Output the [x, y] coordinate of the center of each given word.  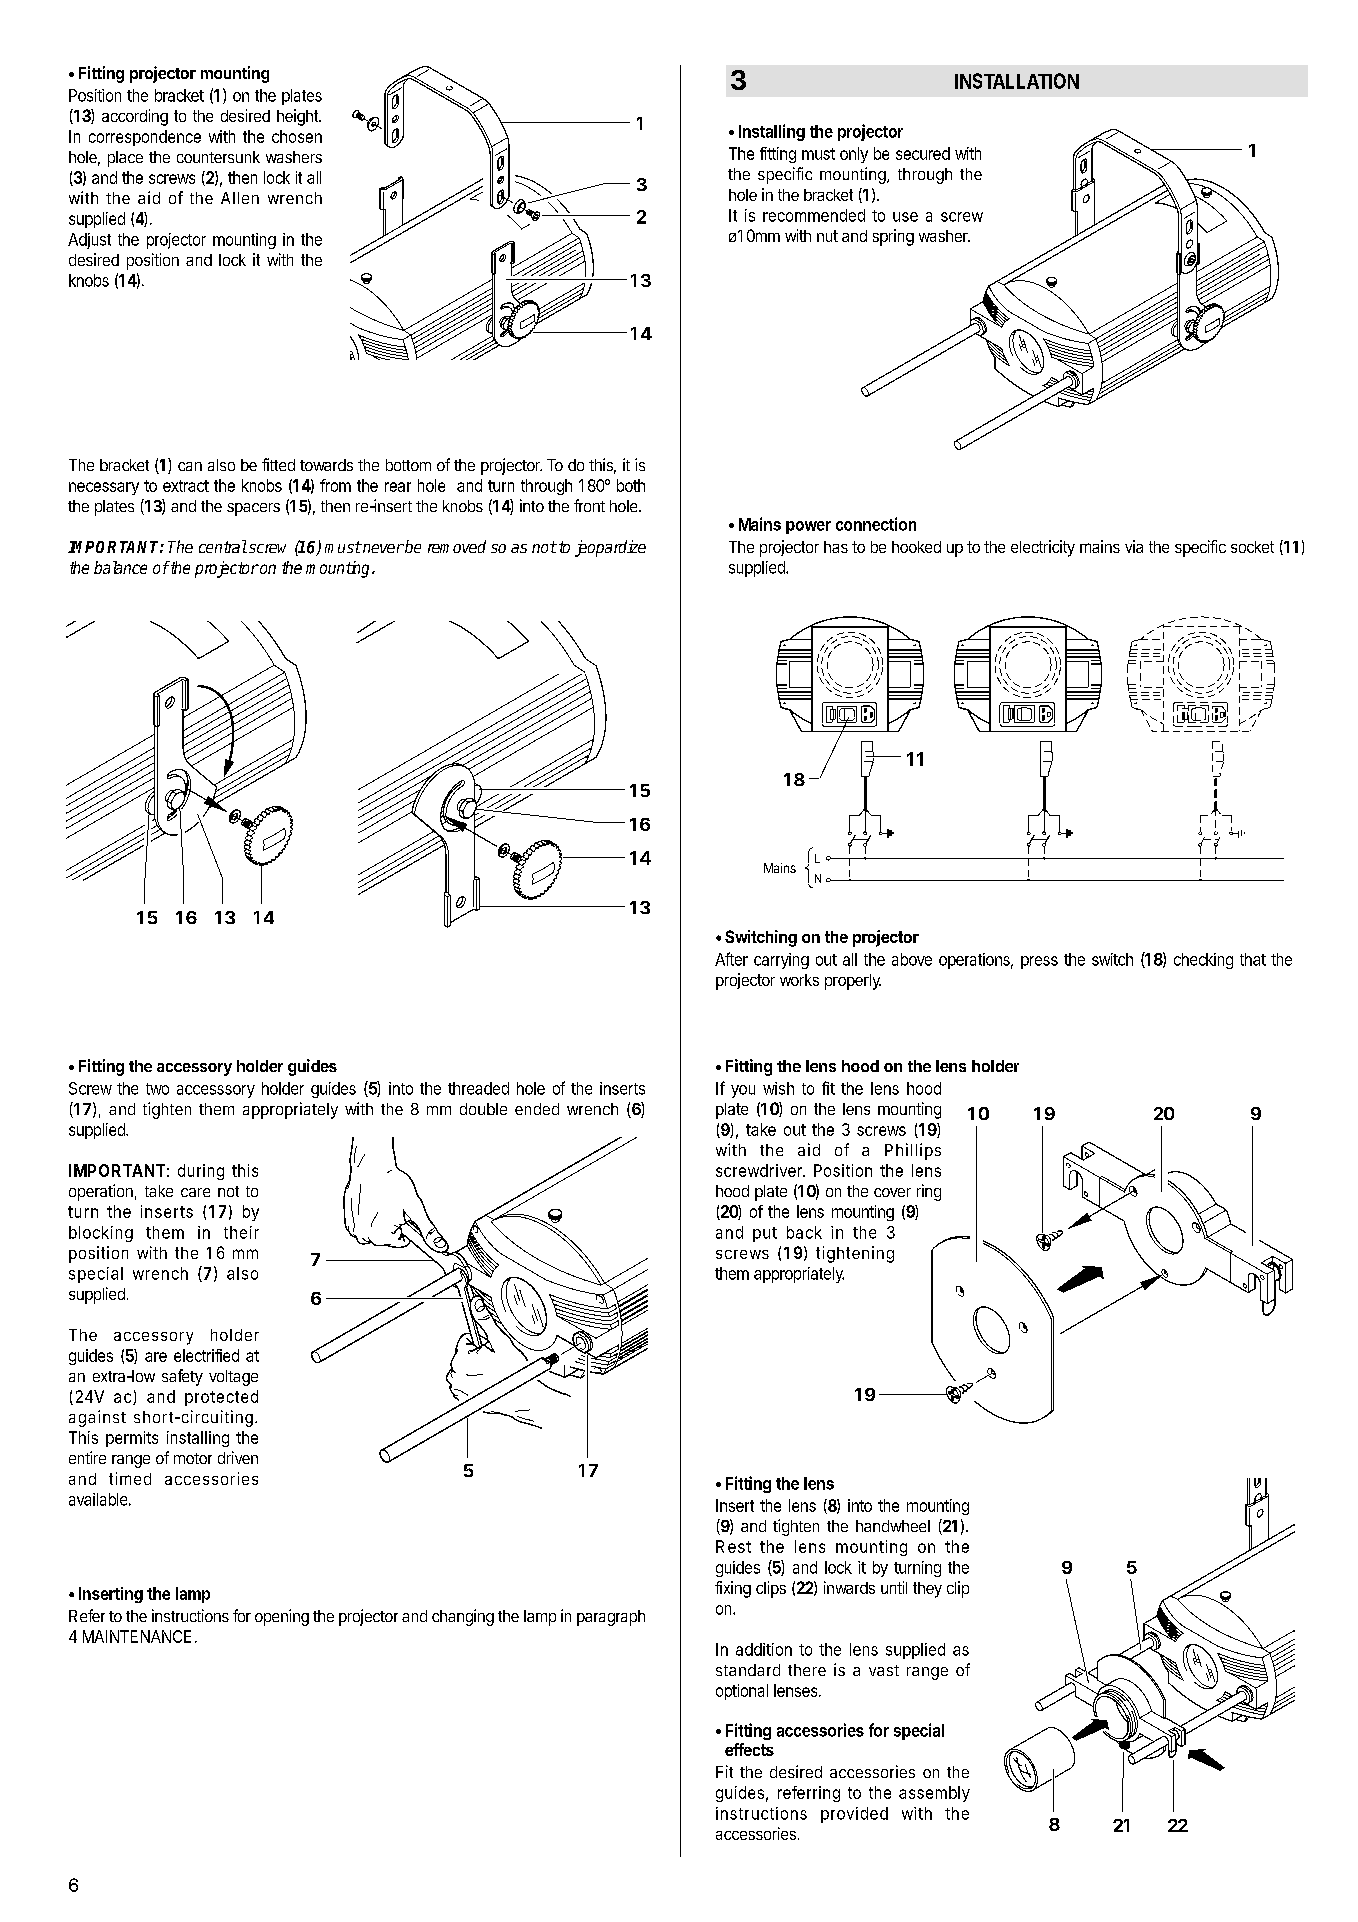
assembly [934, 1794]
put [765, 1234]
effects [749, 1749]
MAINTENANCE [137, 1636]
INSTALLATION [1017, 81]
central [223, 546]
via [1134, 546]
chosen [297, 136]
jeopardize [610, 548]
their [241, 1232]
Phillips [913, 1151]
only [854, 155]
